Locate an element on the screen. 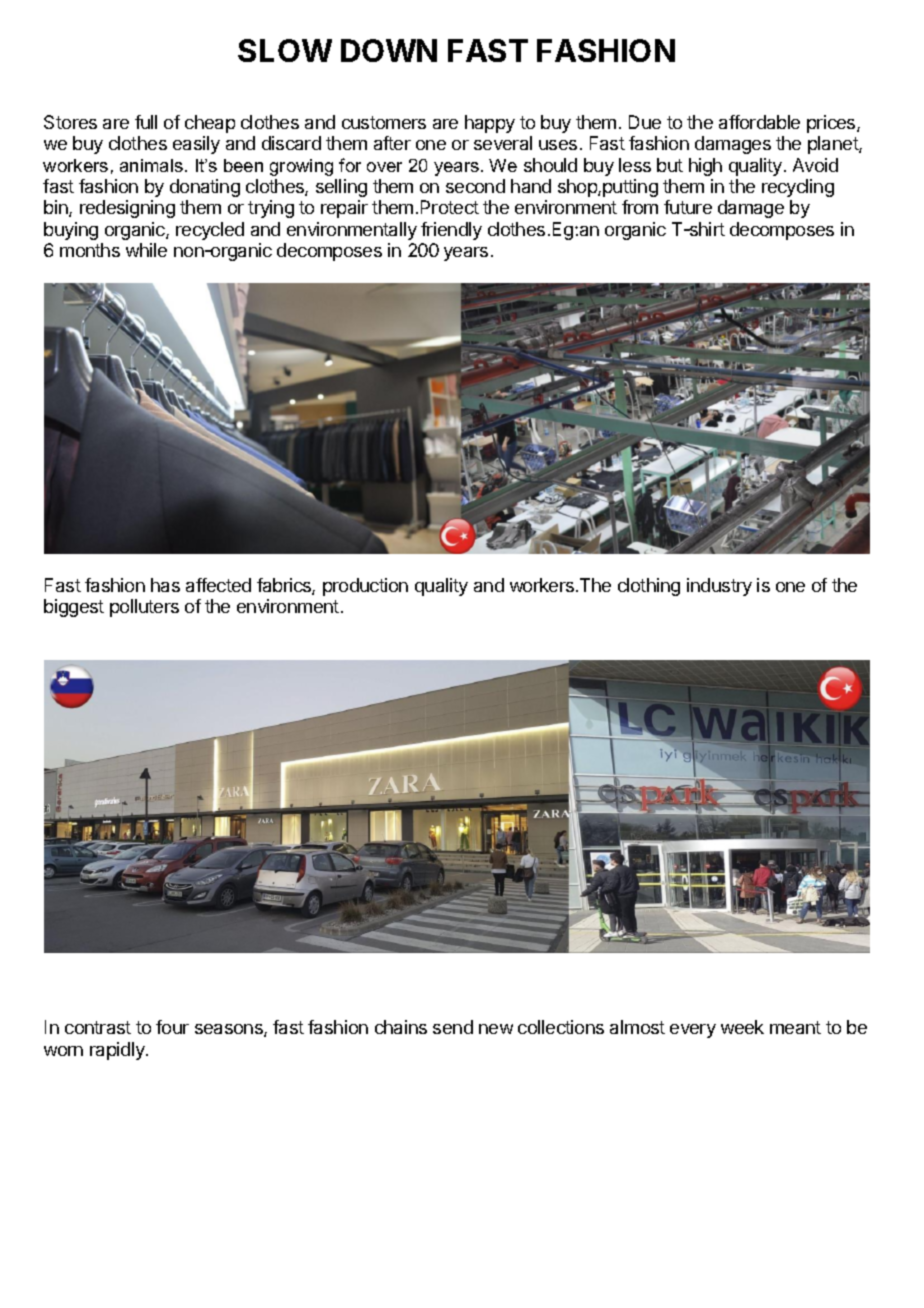 This screenshot has height=1308, width=924. every is located at coordinates (693, 1031).
